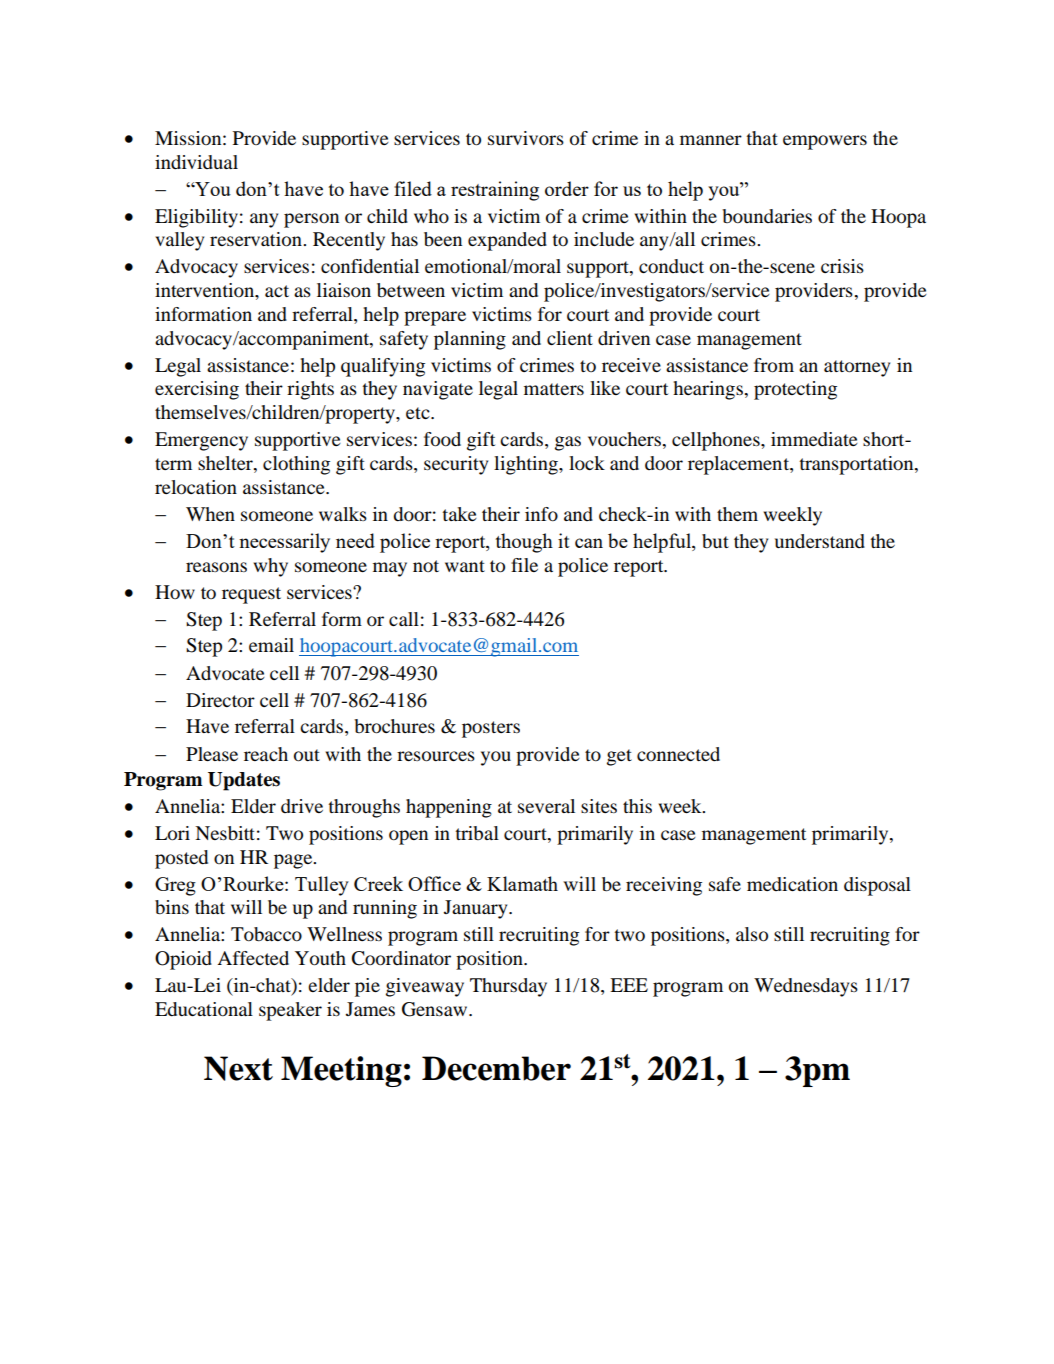 This screenshot has height=1364, width=1054. Describe the element at coordinates (465, 566) in the screenshot. I see `want` at that location.
